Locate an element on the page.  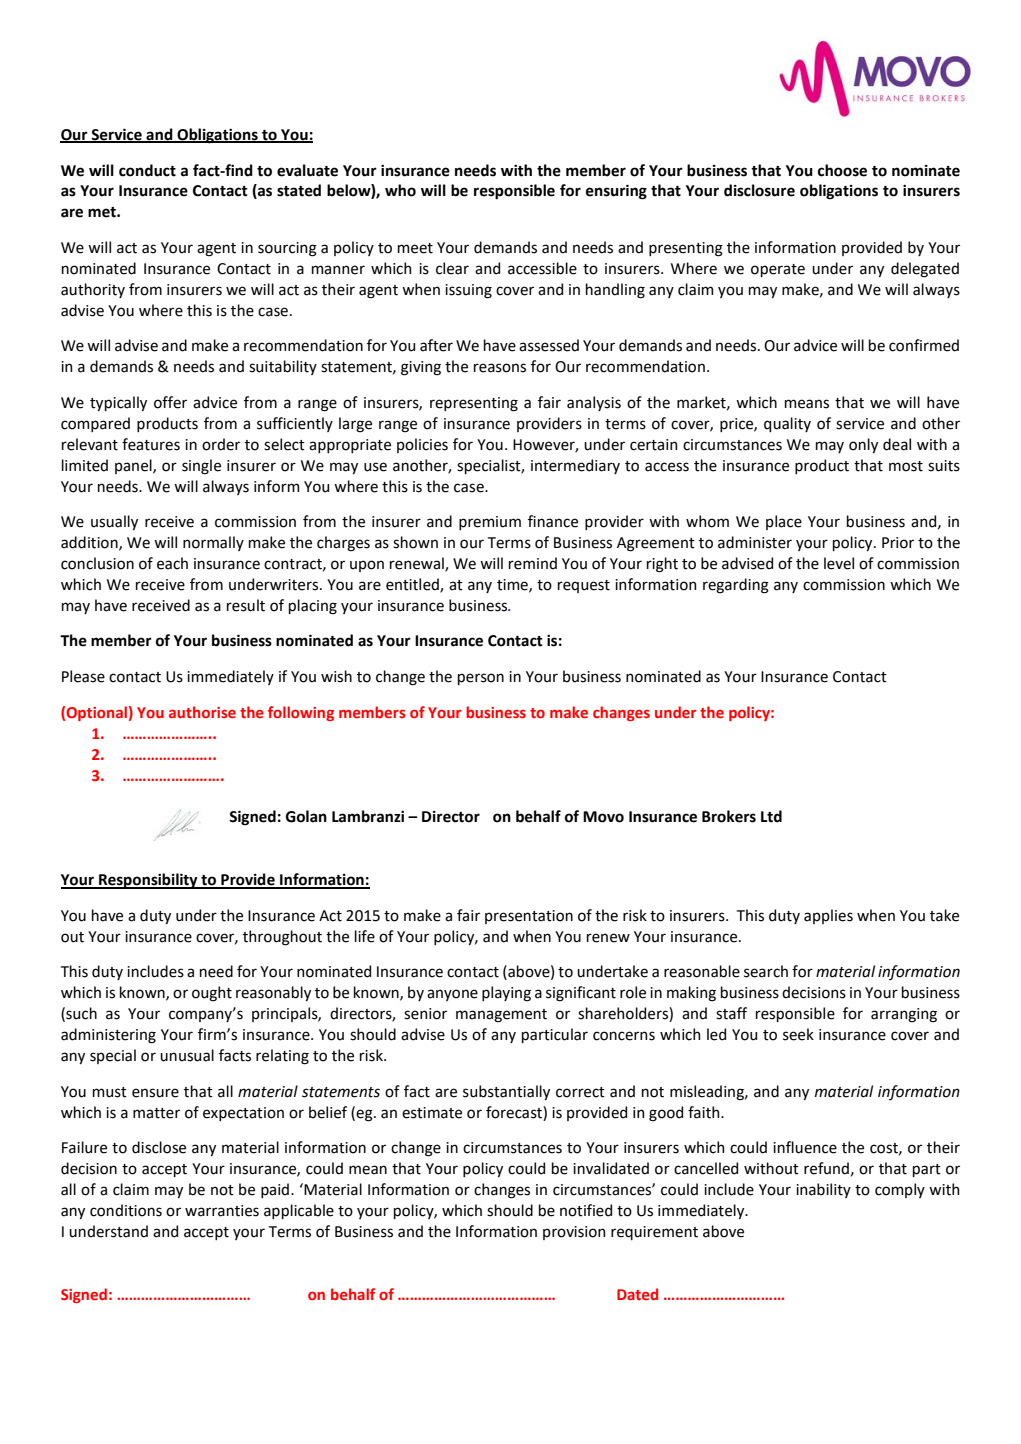
conduct is located at coordinates (147, 170).
